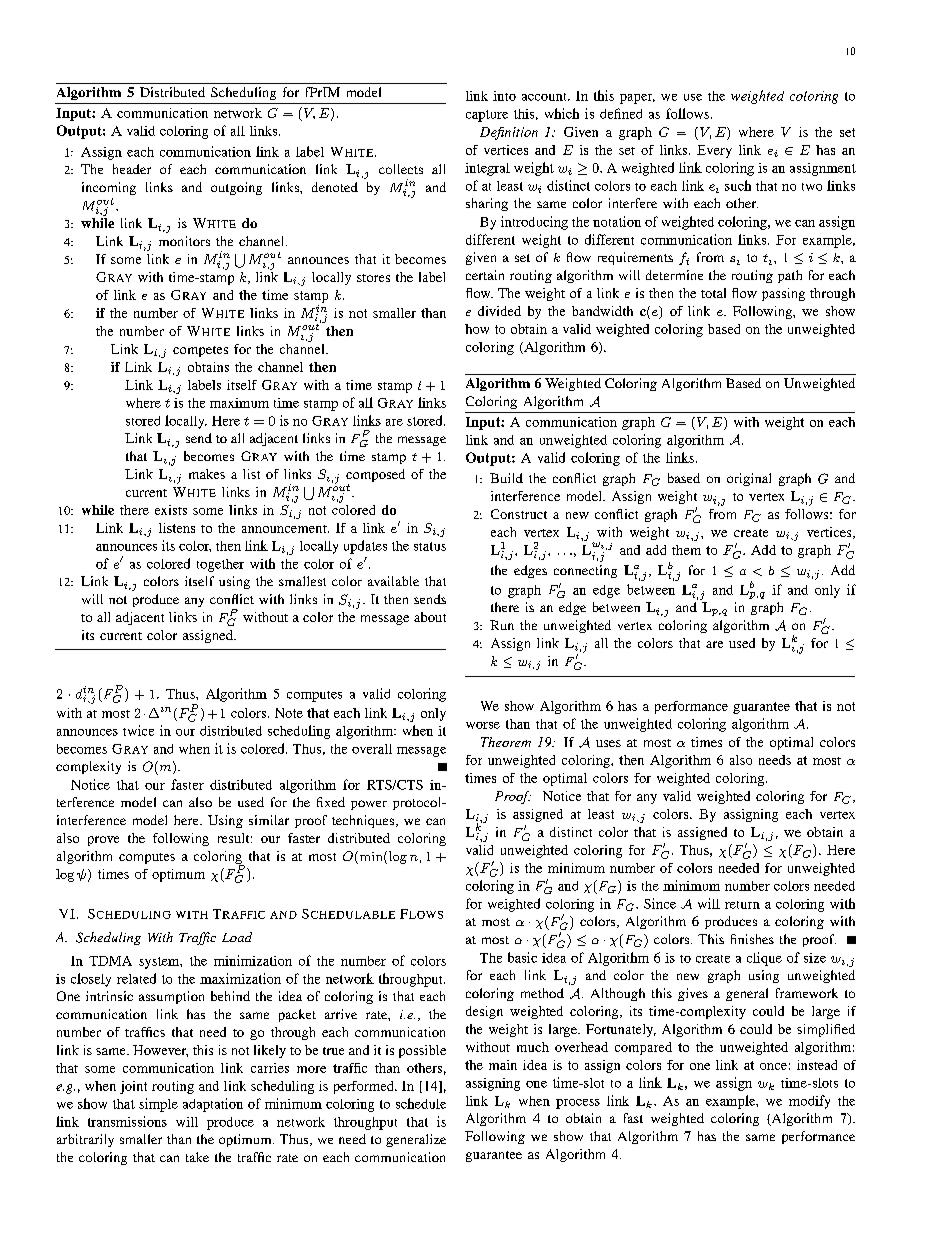  What do you see at coordinates (158, 1105) in the page?
I see `simple` at bounding box center [158, 1105].
